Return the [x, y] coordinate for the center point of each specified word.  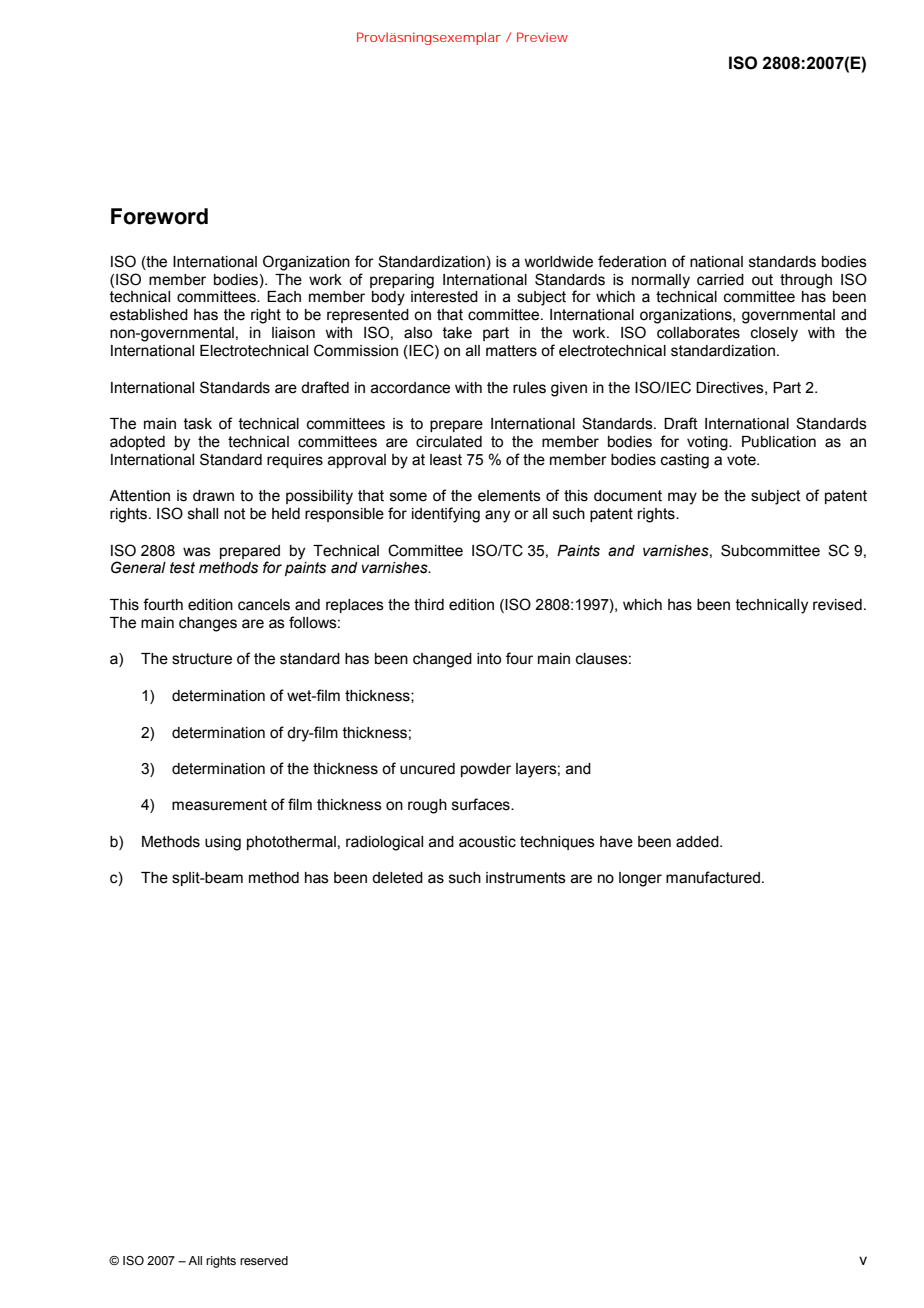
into [489, 659]
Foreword [159, 216]
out [762, 280]
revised [837, 605]
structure [202, 659]
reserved [264, 1260]
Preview [542, 37]
